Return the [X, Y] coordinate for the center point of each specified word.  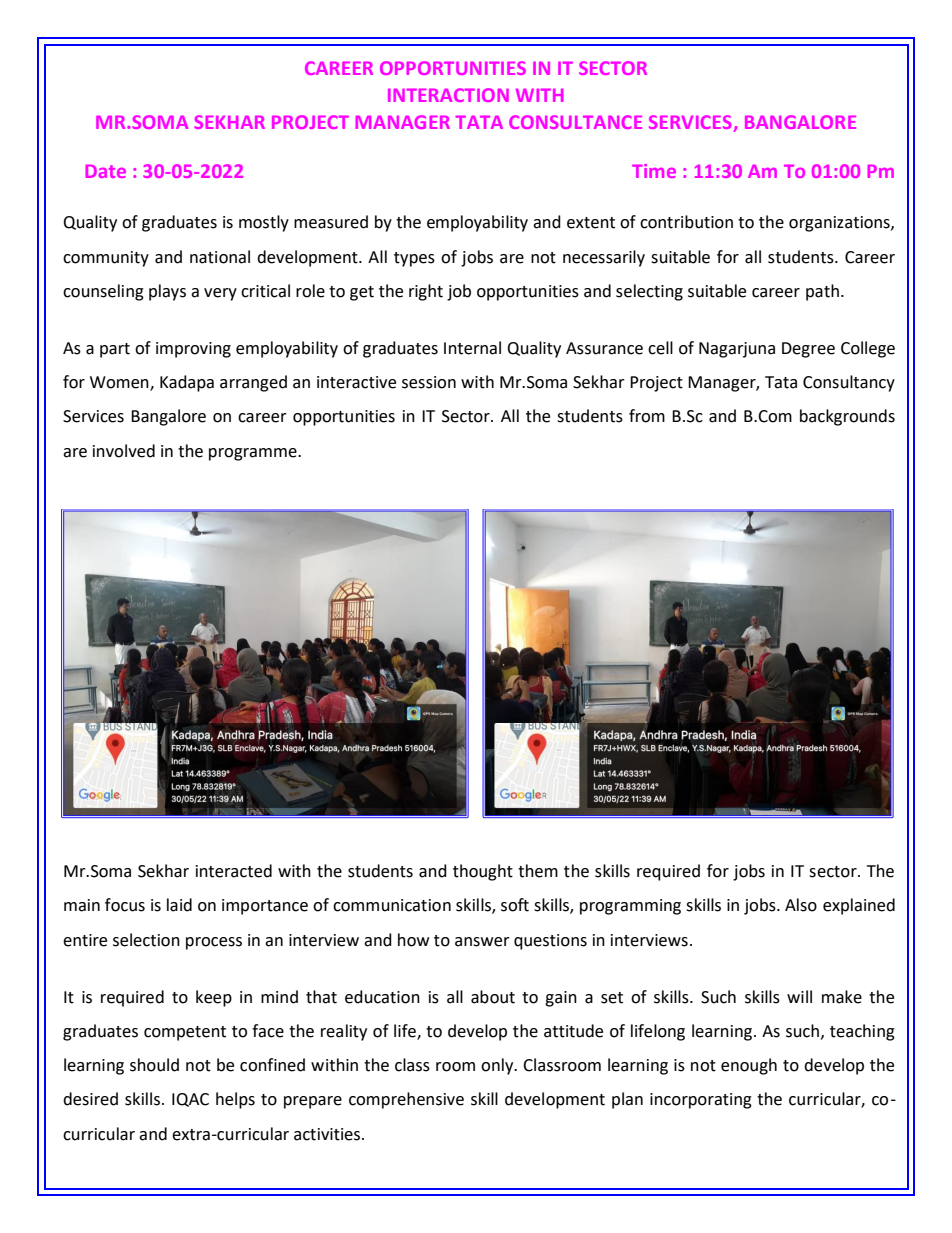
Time [654, 171]
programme [254, 454]
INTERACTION [448, 95]
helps [235, 1100]
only [498, 1066]
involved [124, 451]
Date [106, 171]
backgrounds [847, 417]
